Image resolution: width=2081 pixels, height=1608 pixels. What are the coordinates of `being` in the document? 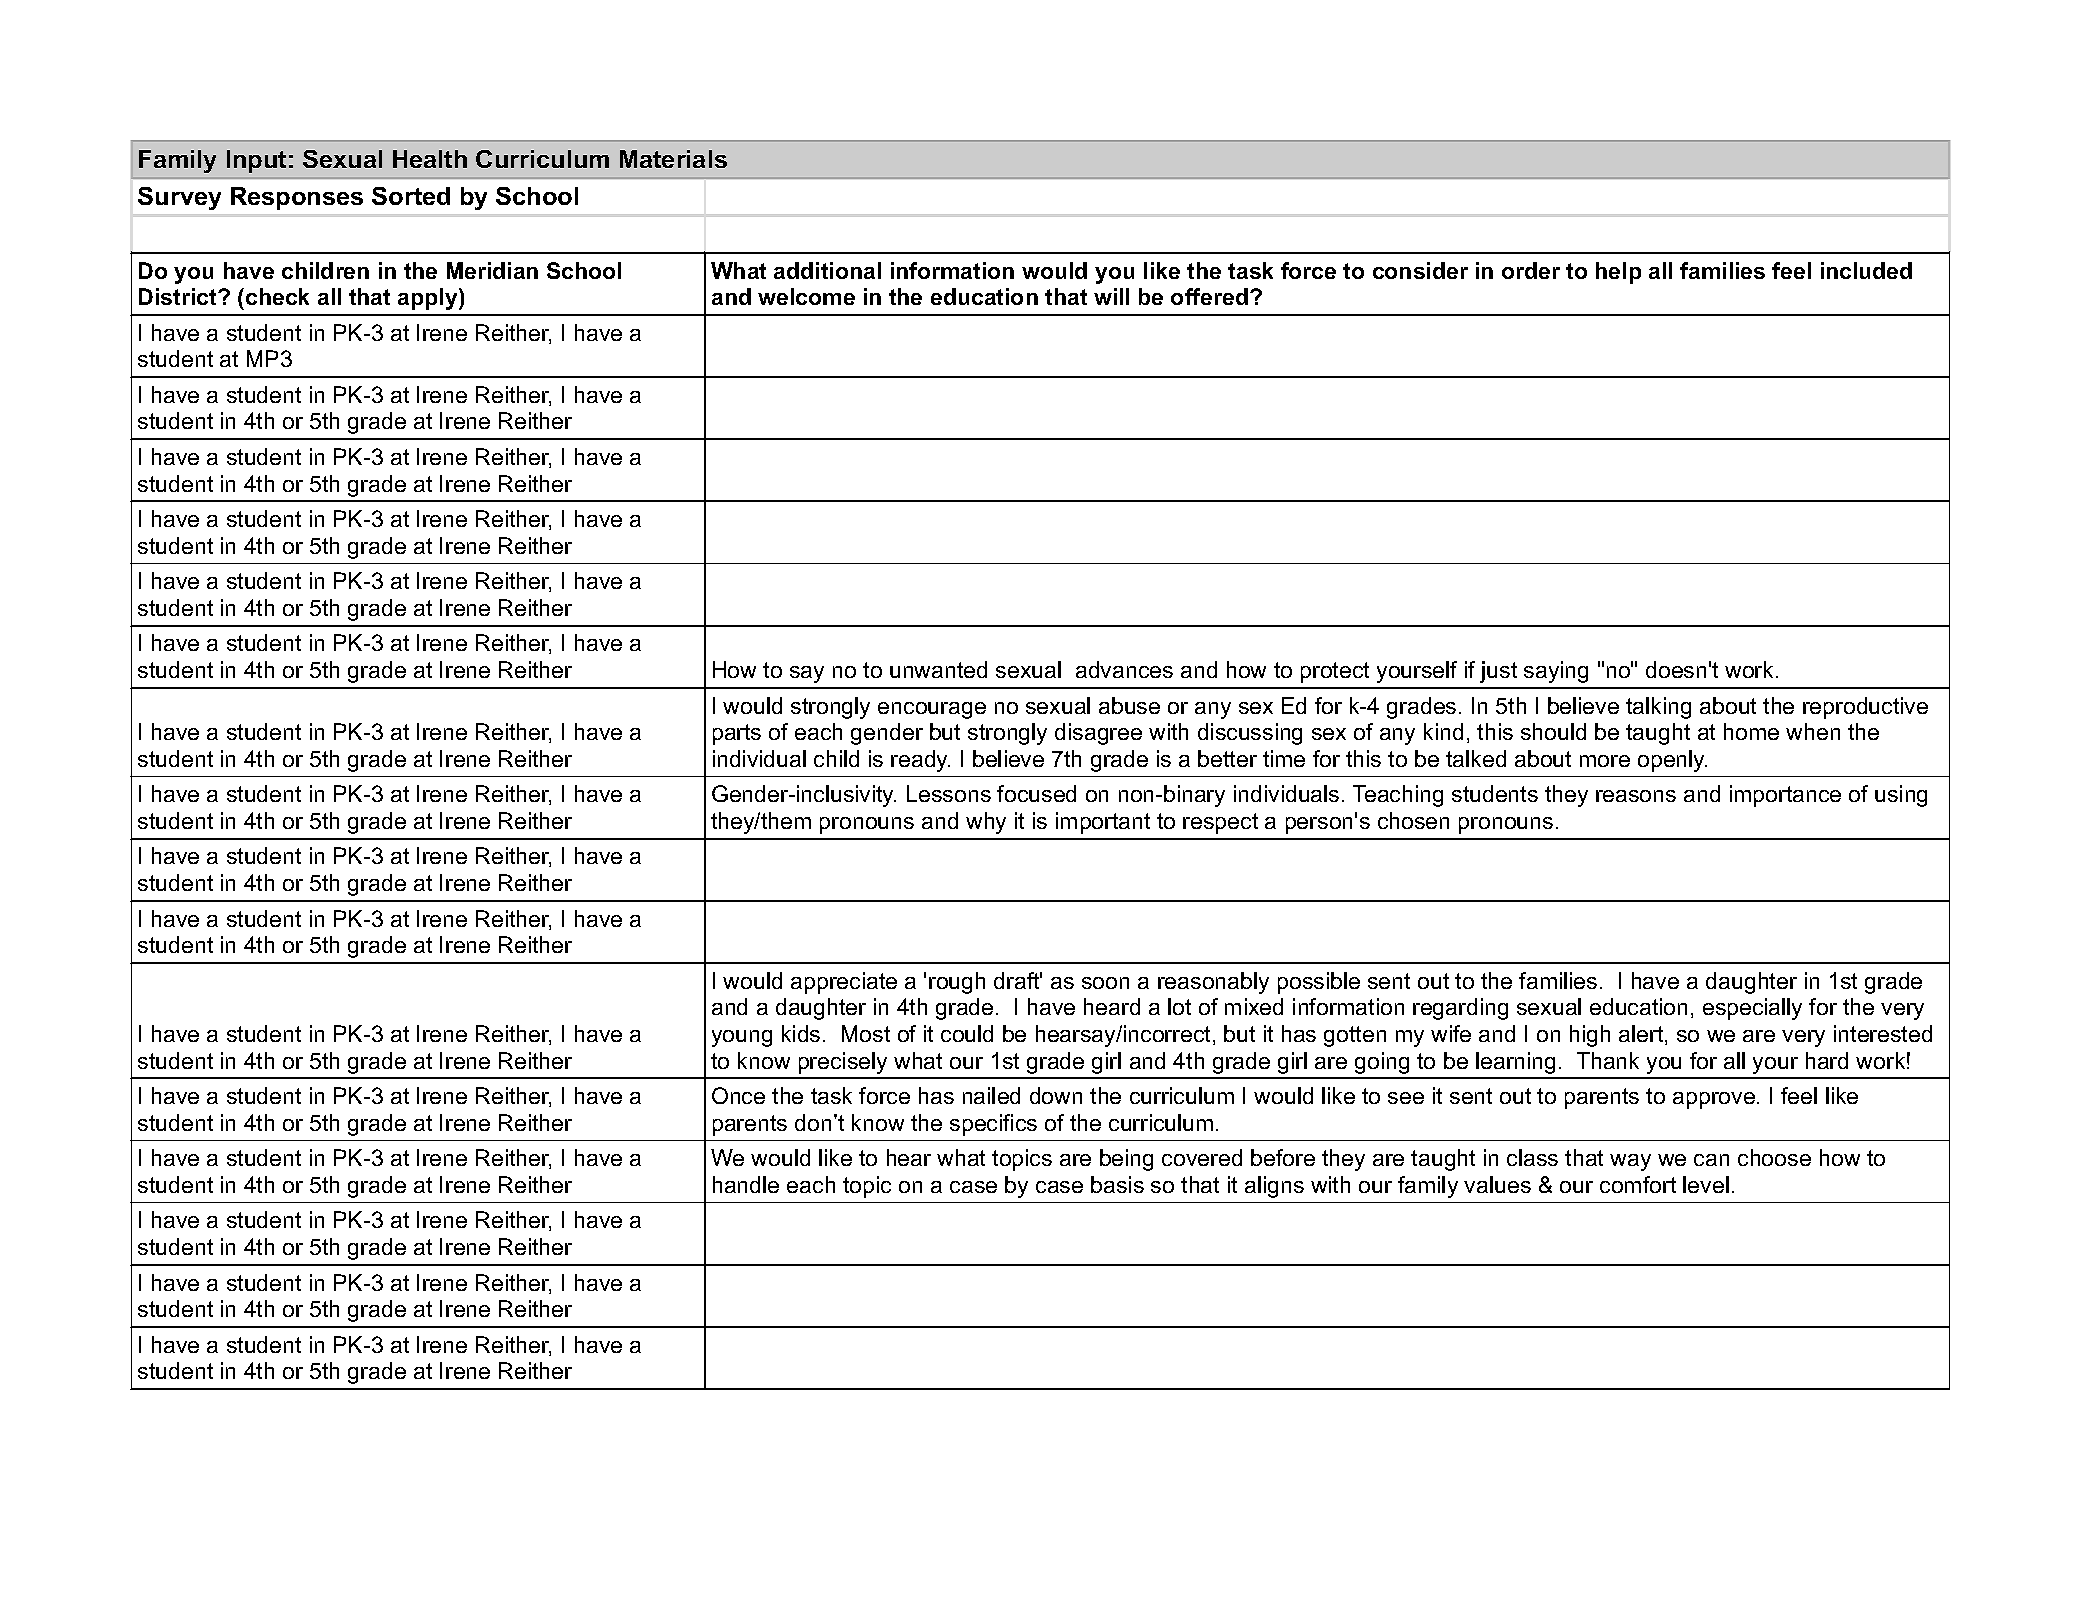 It's located at (1126, 1160).
